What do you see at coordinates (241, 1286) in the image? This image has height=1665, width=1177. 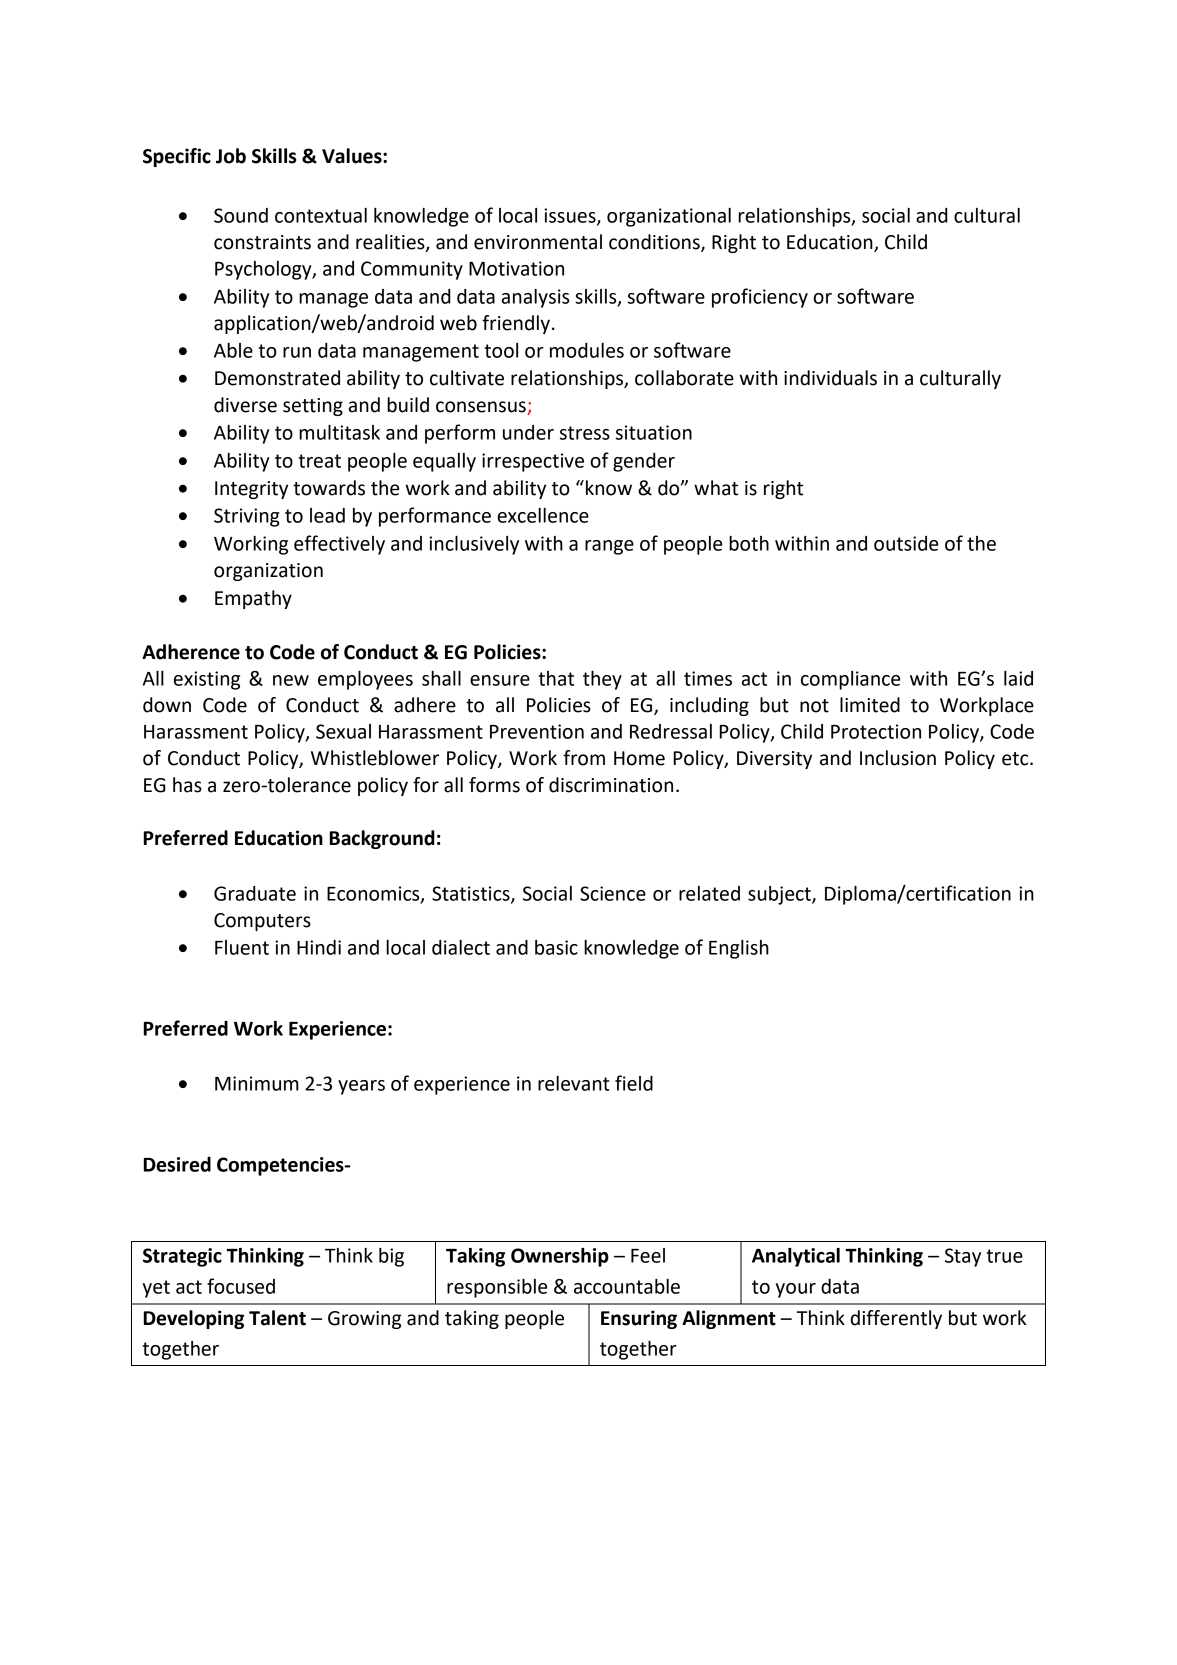 I see `focused` at bounding box center [241, 1286].
